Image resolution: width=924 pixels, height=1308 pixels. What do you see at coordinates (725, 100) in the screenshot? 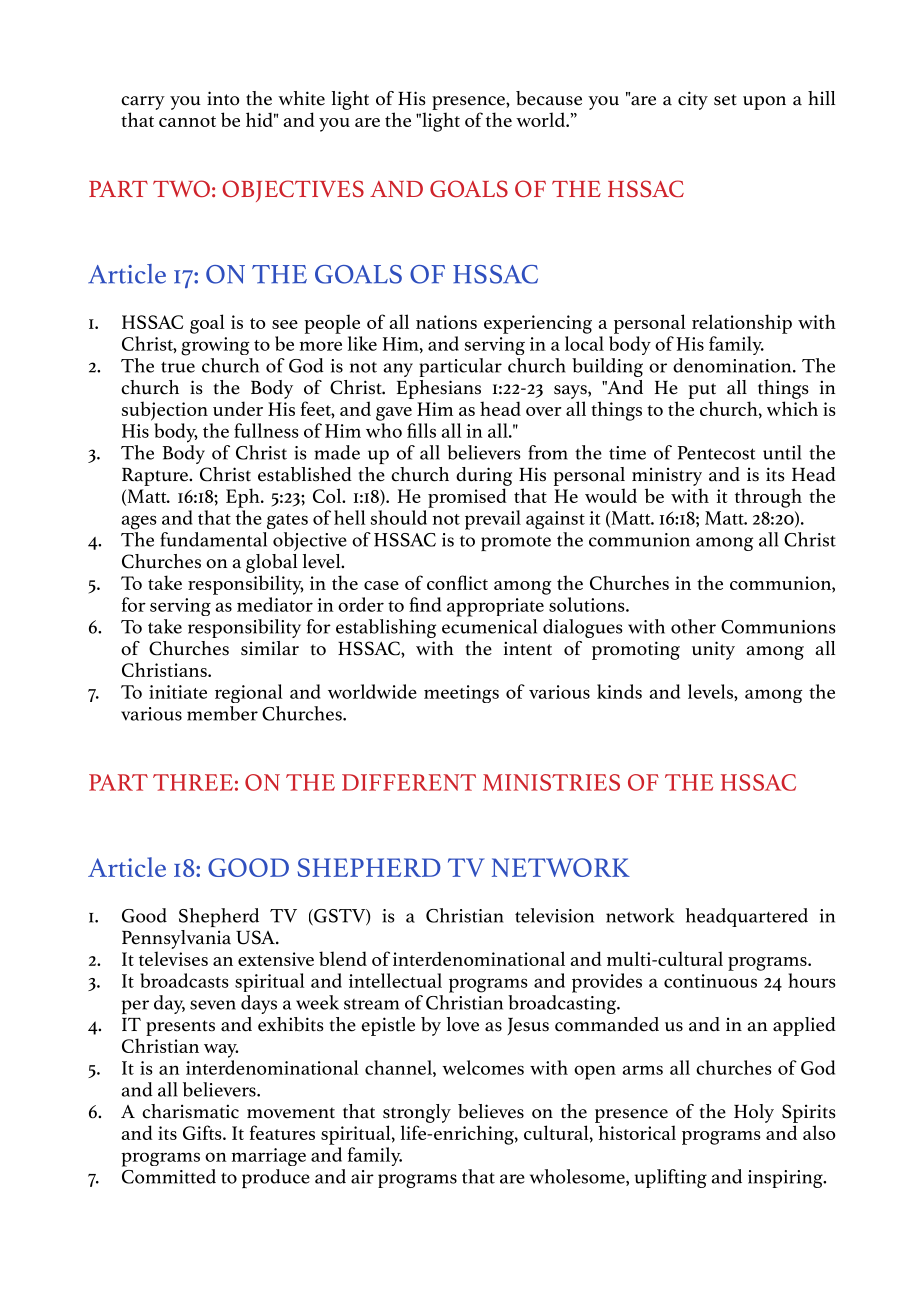
I see `set` at bounding box center [725, 100].
